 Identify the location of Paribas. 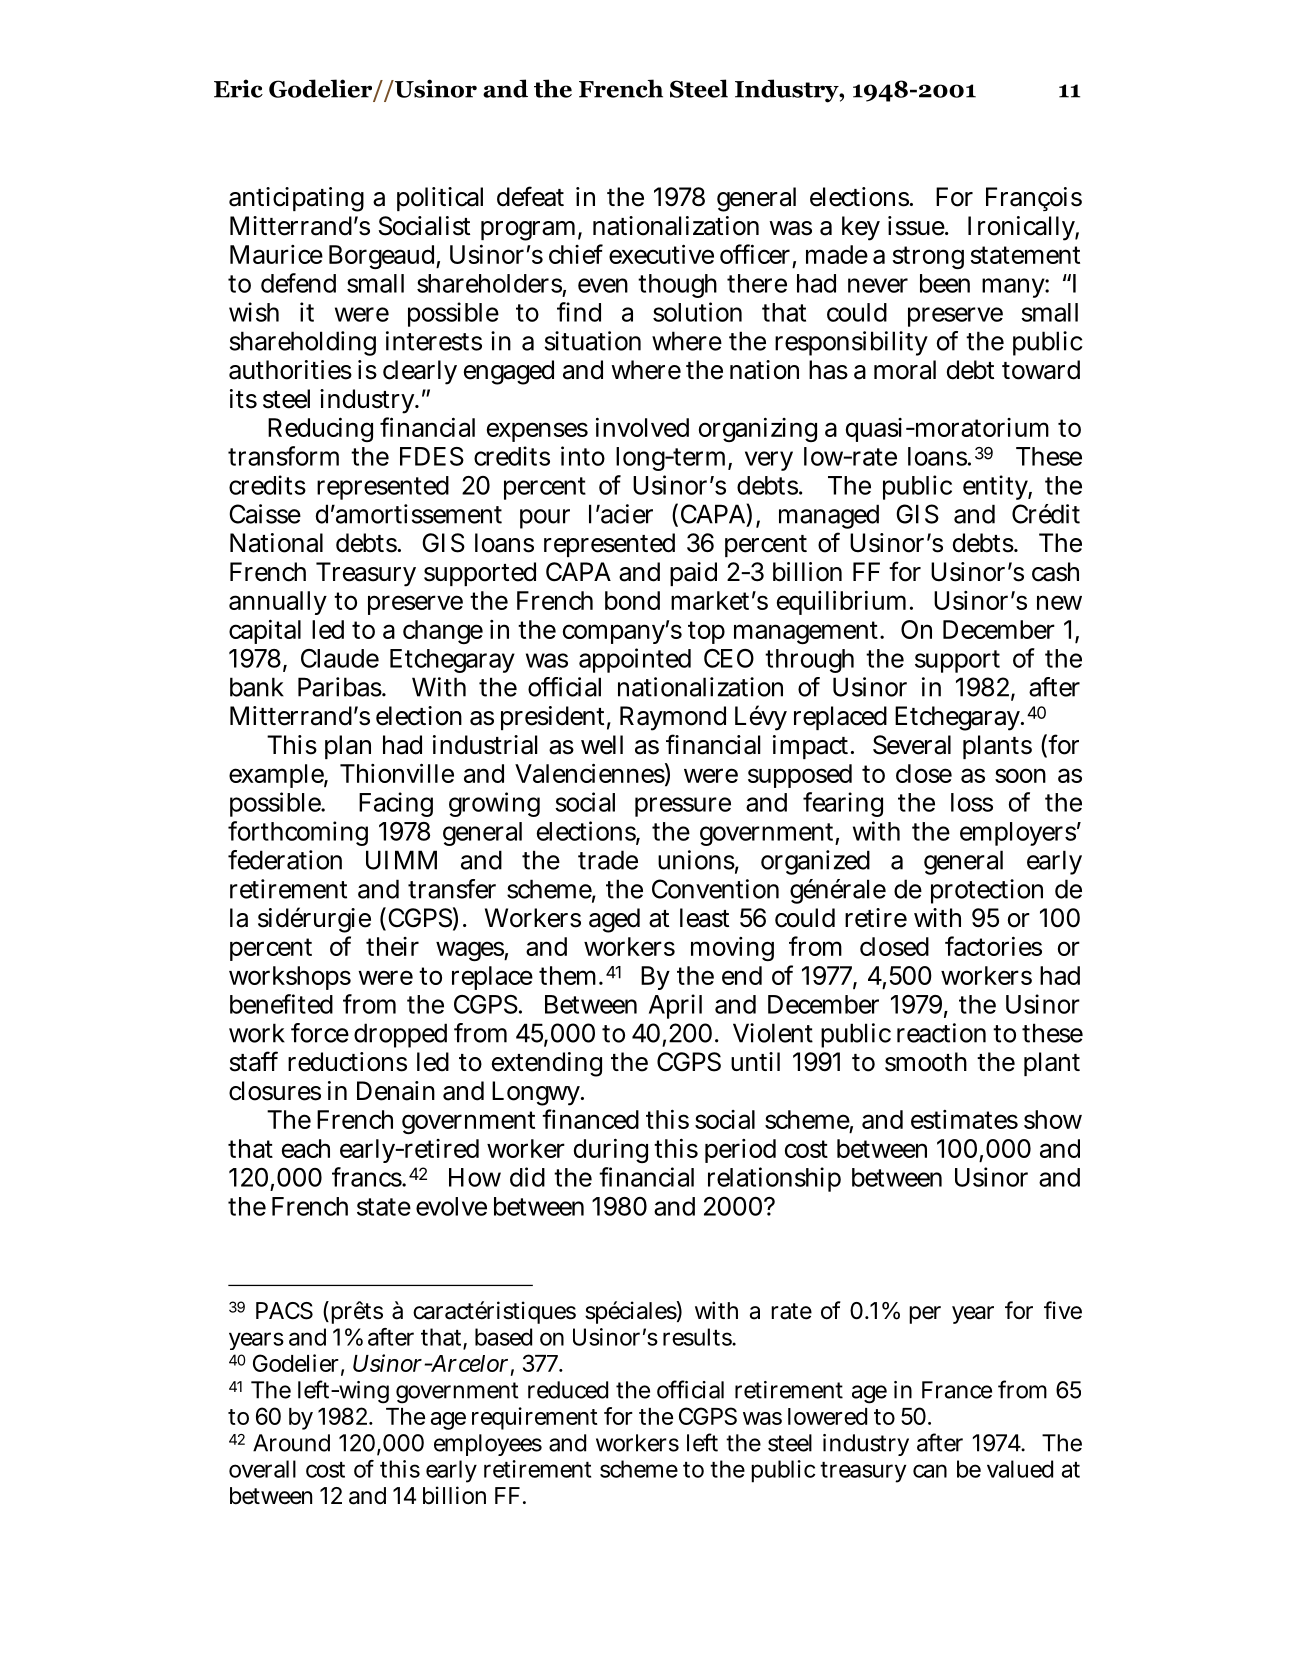
(340, 687).
